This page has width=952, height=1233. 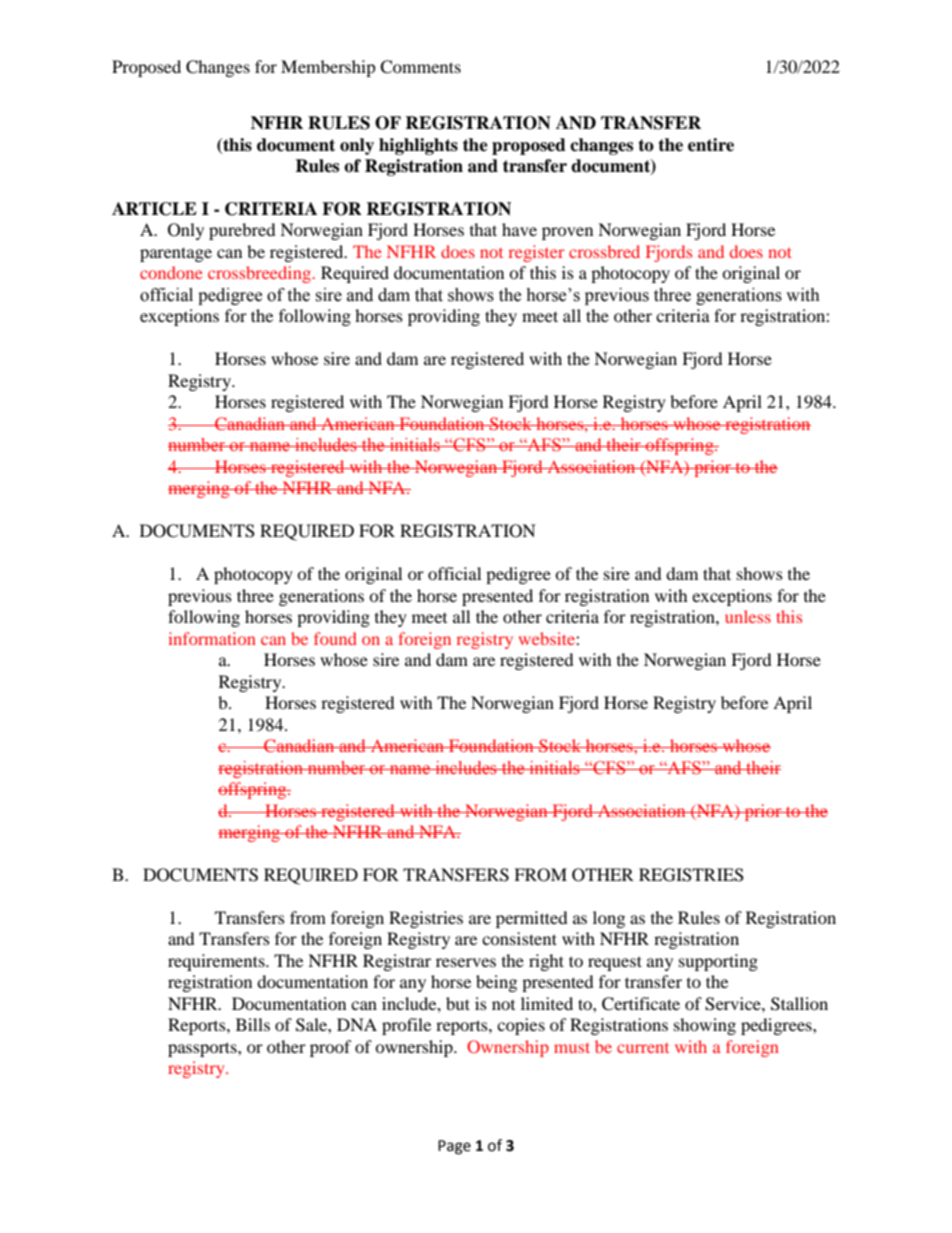 I want to click on Membership, so click(x=328, y=68).
